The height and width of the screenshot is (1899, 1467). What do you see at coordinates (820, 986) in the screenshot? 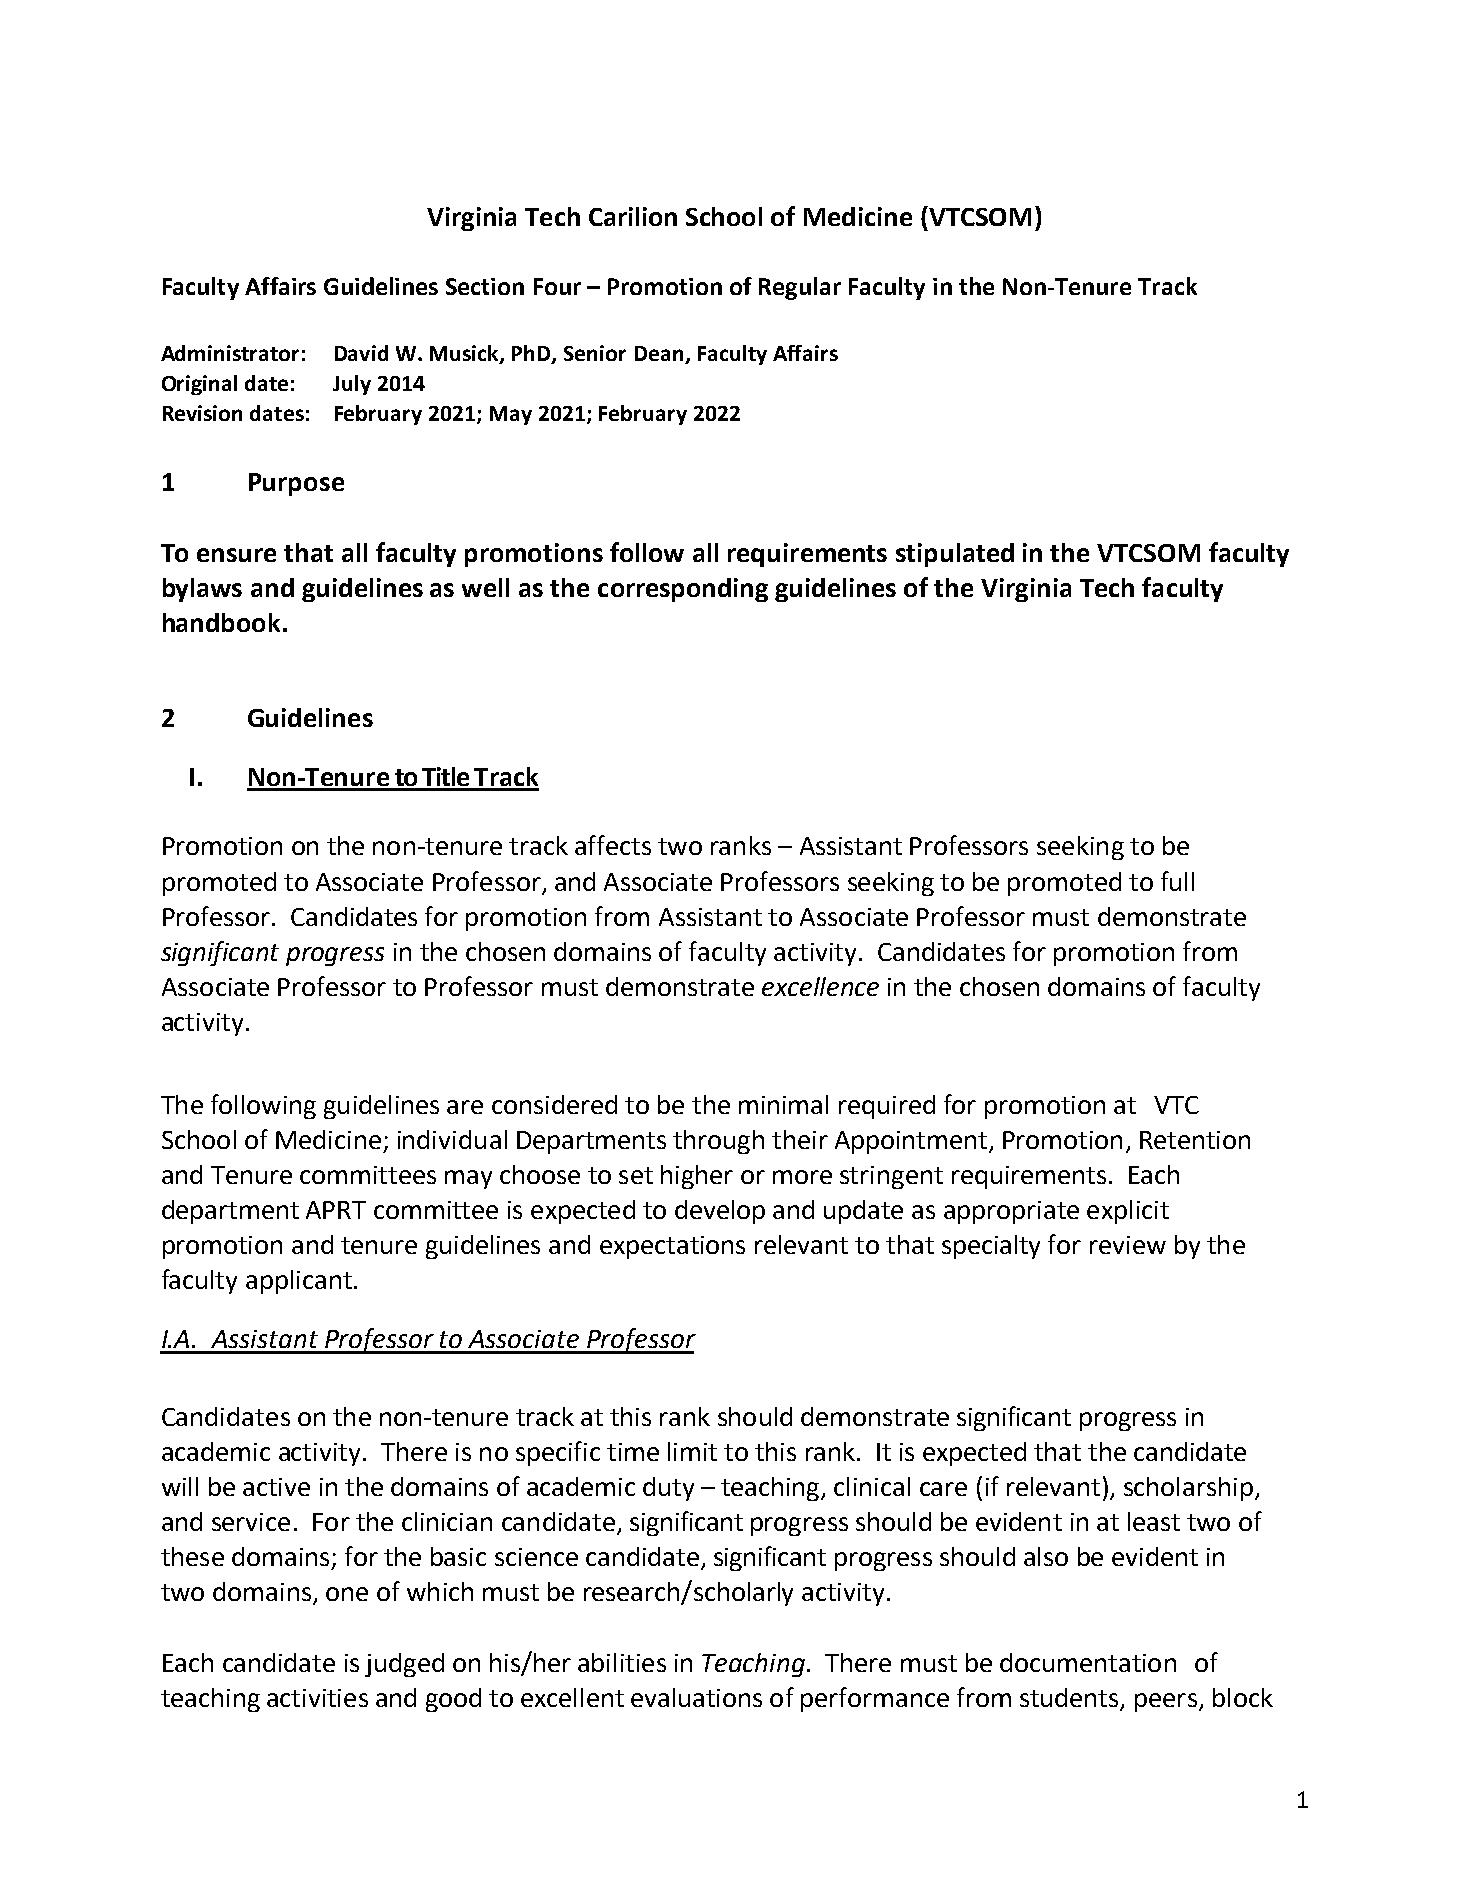
I see `excellence` at bounding box center [820, 986].
